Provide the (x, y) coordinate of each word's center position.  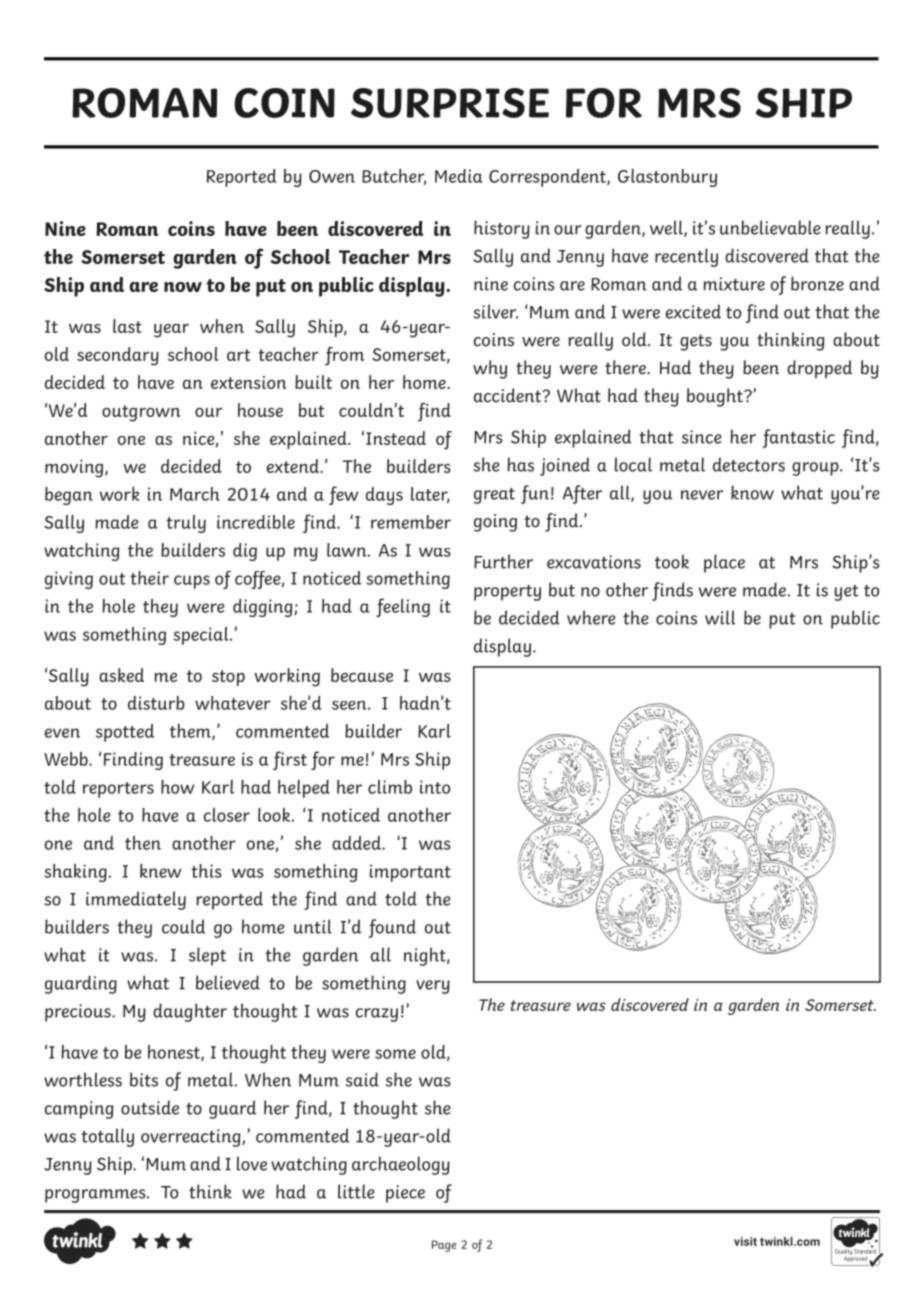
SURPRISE (450, 103)
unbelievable (770, 227)
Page (444, 1246)
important (410, 873)
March (195, 494)
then (143, 843)
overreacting (192, 1138)
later (430, 495)
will (720, 617)
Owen (332, 176)
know (752, 492)
